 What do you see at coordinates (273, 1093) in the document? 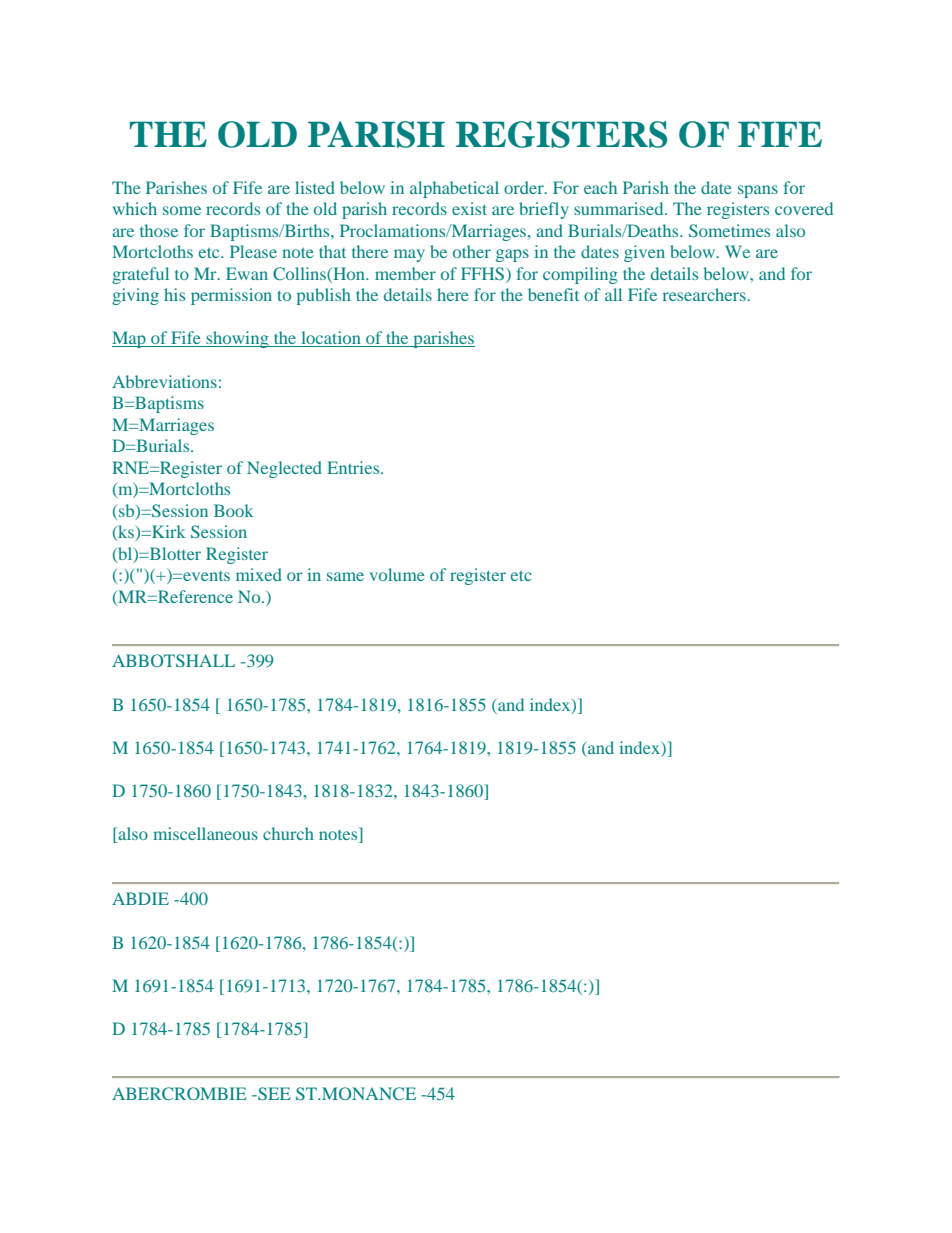
I see `SEE` at bounding box center [273, 1093].
